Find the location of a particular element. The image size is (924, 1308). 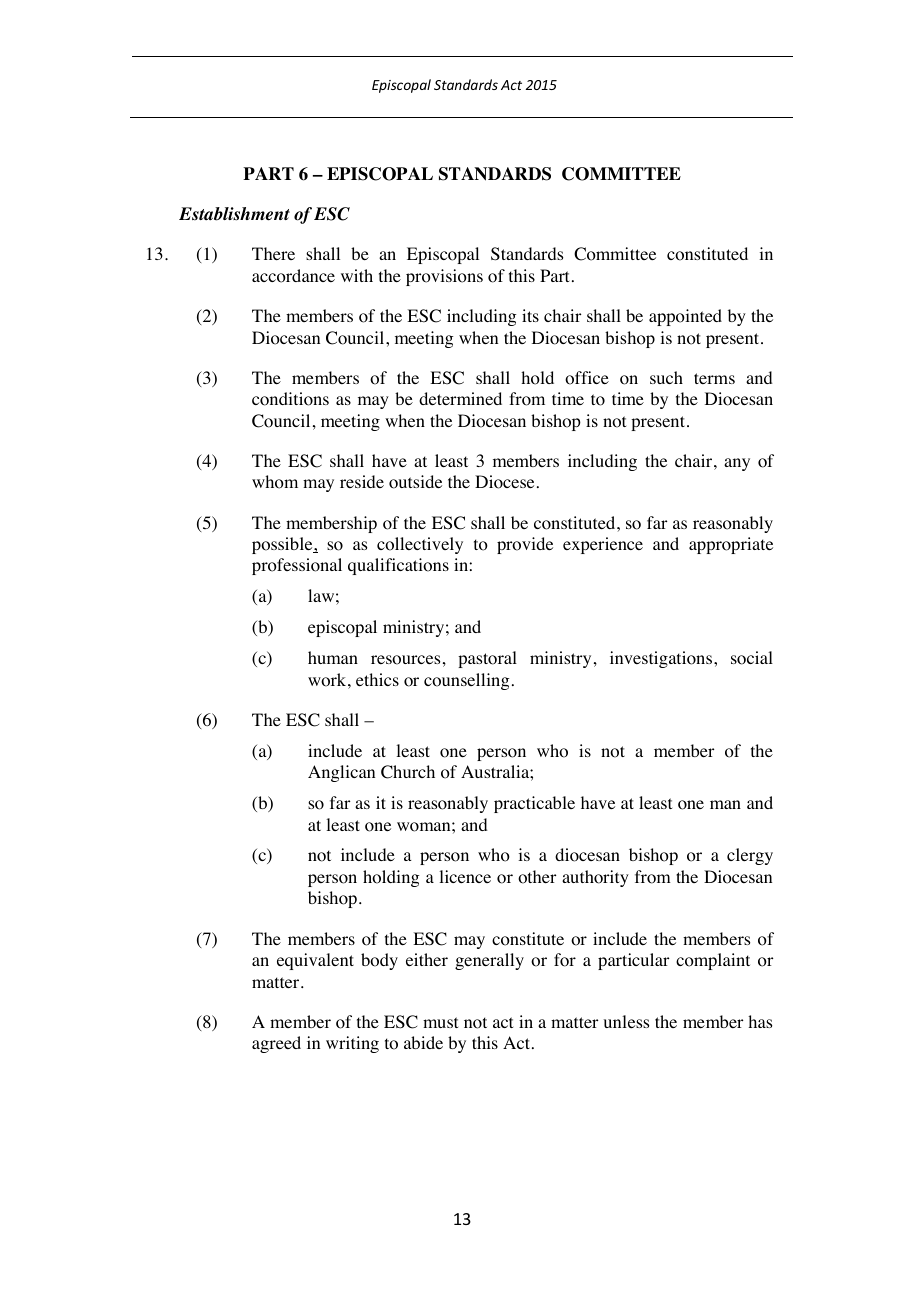

agreed is located at coordinates (276, 1044).
